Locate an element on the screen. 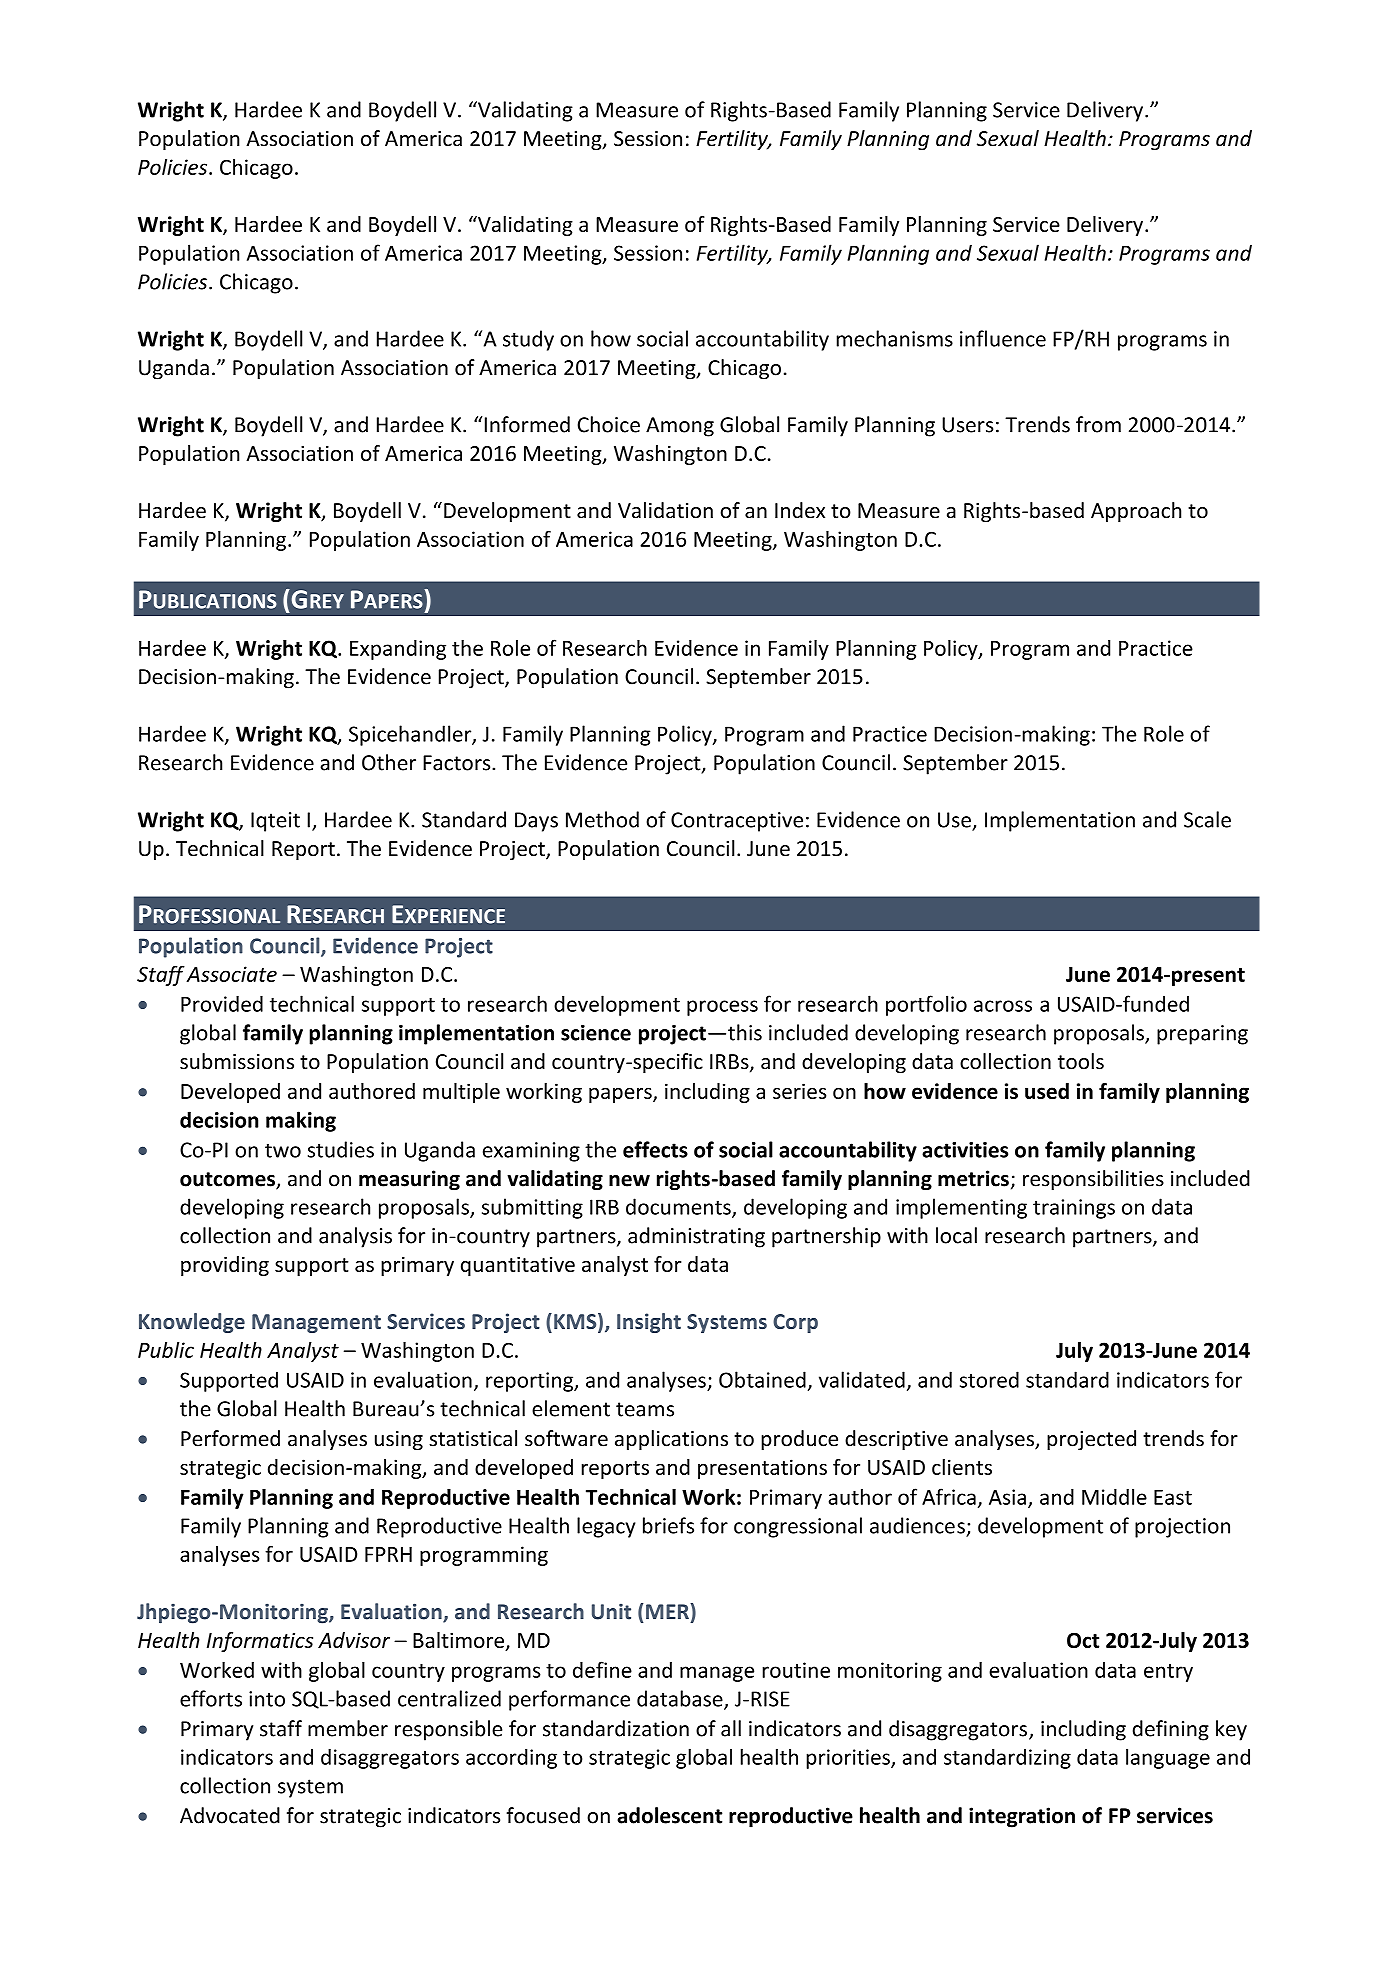 The width and height of the screenshot is (1396, 1974). member is located at coordinates (348, 1728).
